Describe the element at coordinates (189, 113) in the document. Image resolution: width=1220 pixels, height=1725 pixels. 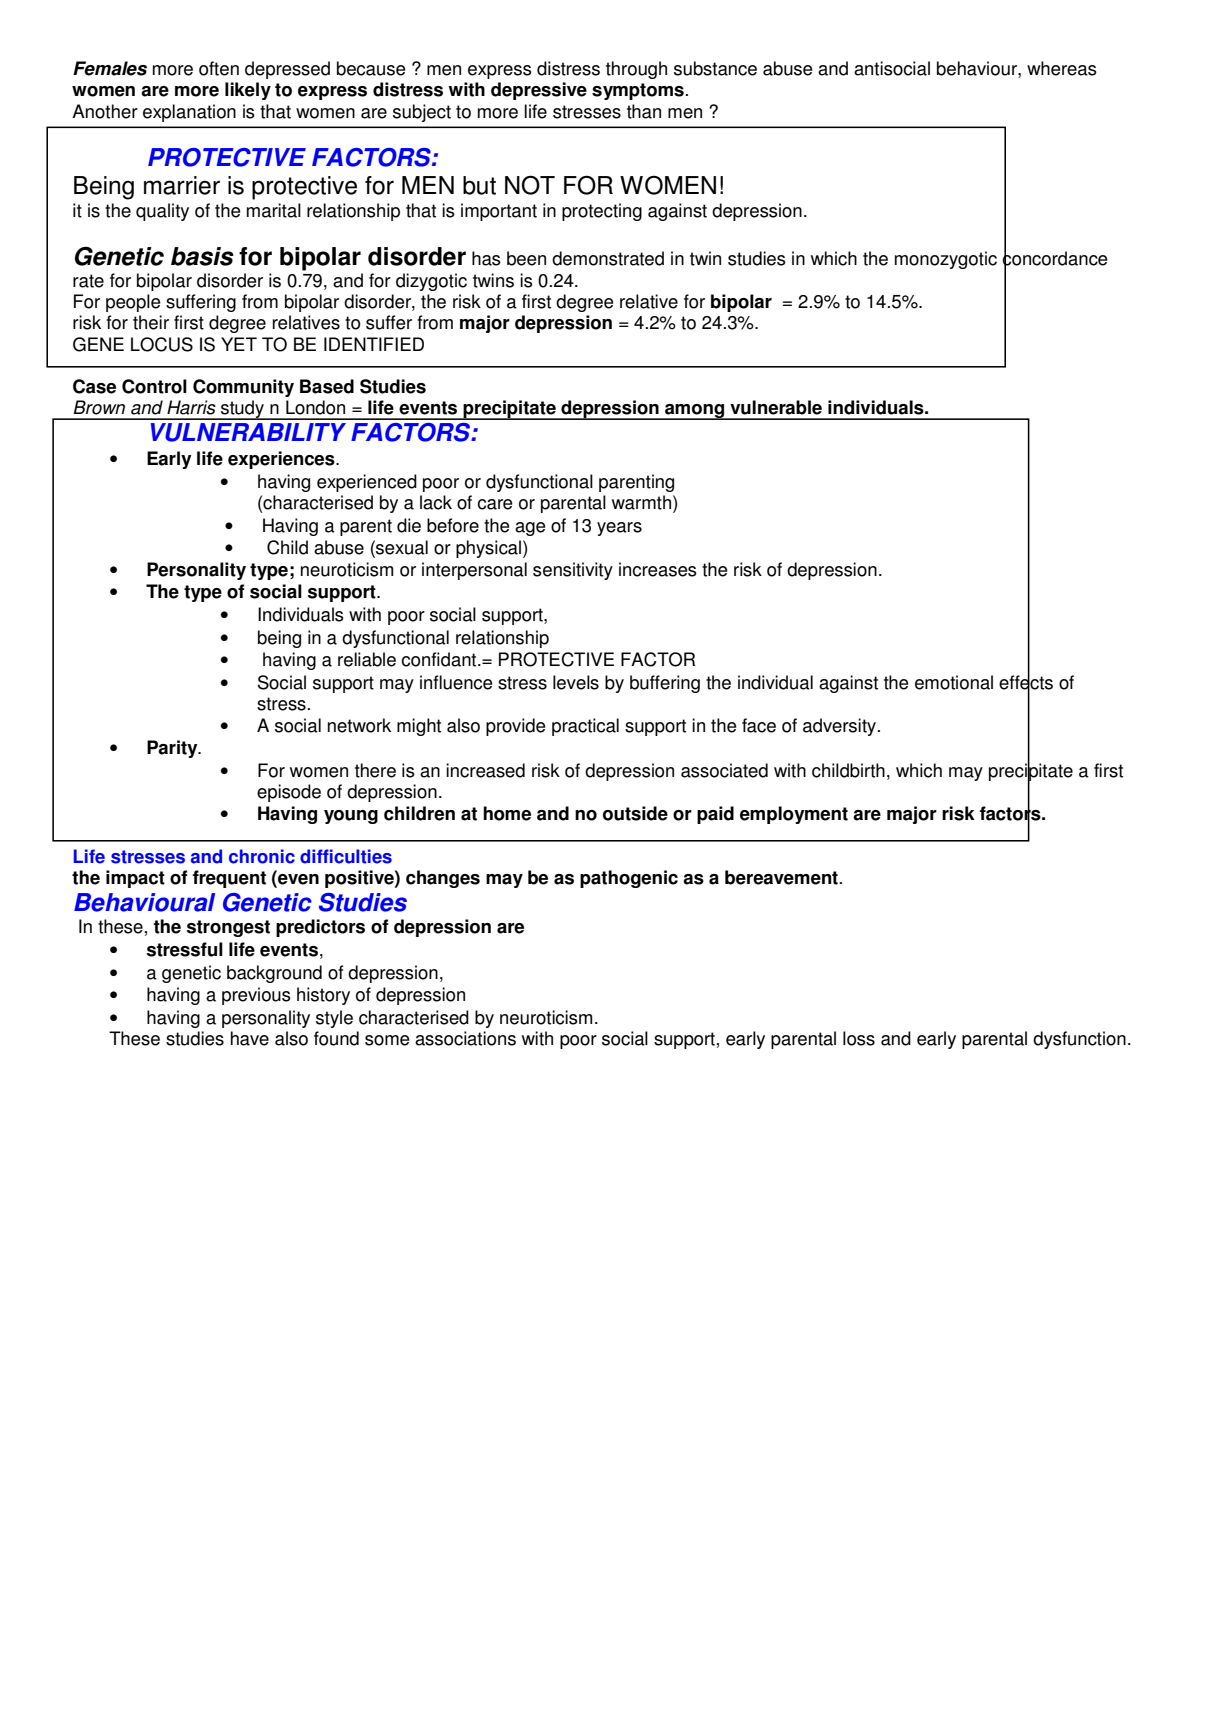
I see `explanation` at that location.
